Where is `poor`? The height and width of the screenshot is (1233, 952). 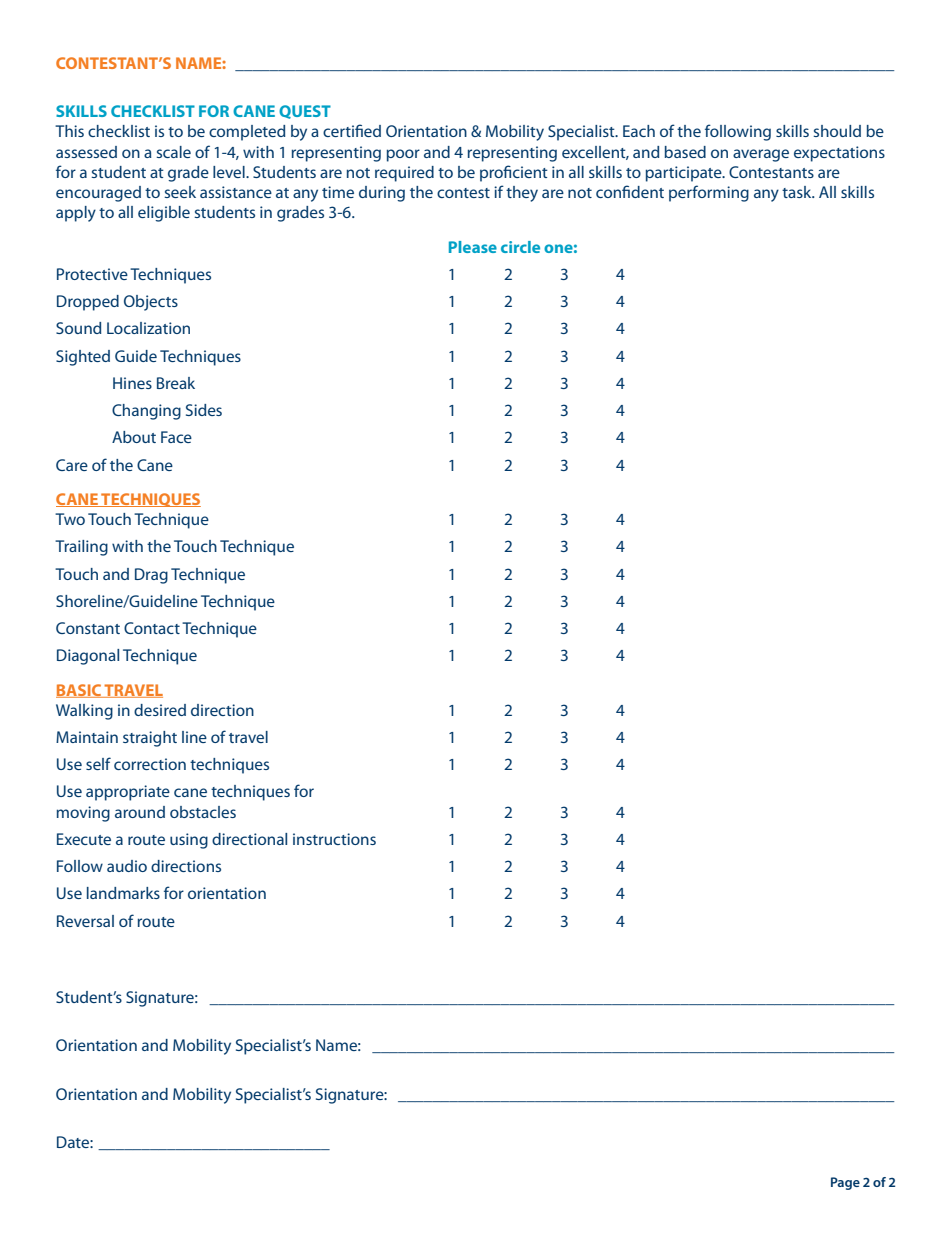 poor is located at coordinates (403, 155).
